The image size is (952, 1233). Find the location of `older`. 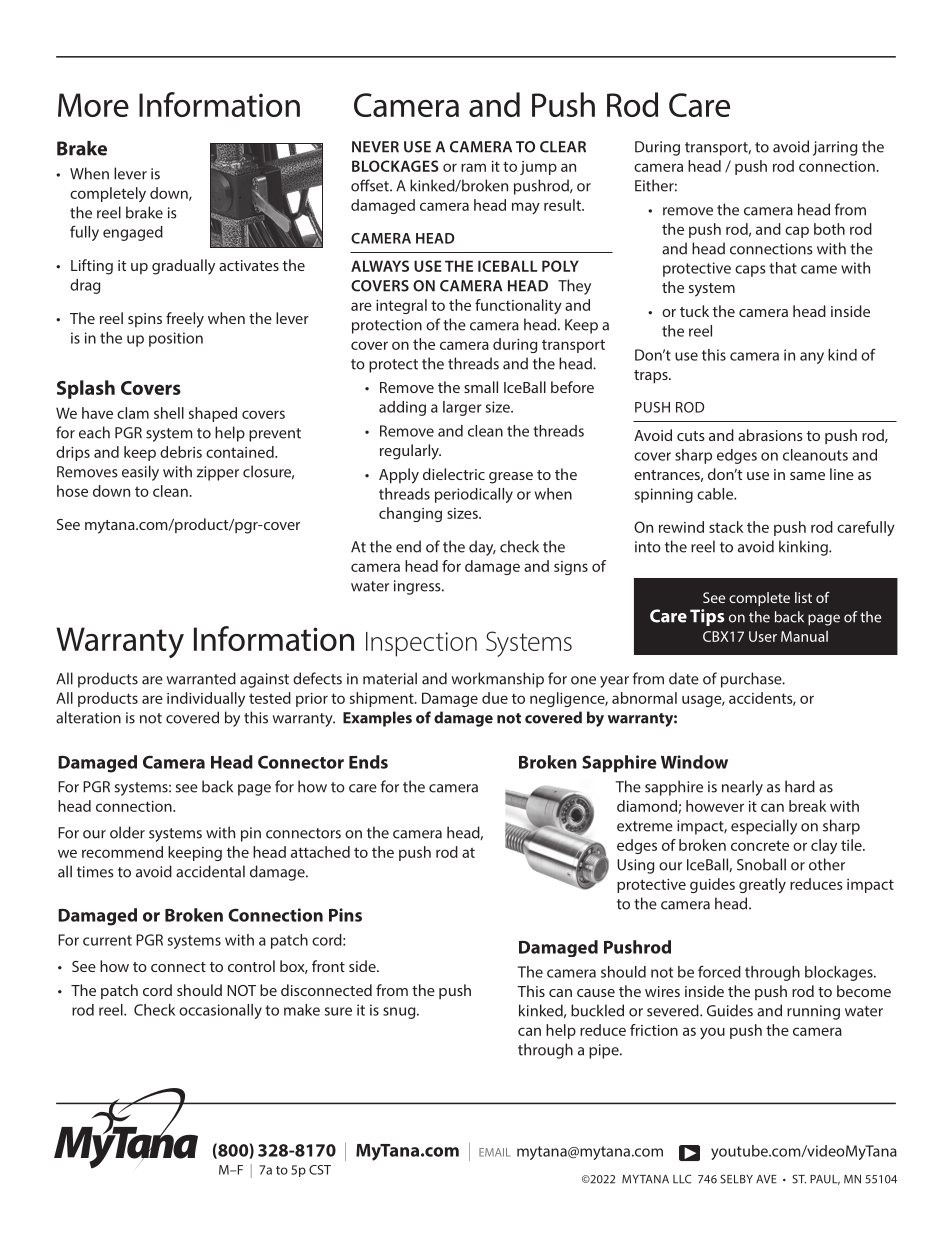

older is located at coordinates (127, 832).
